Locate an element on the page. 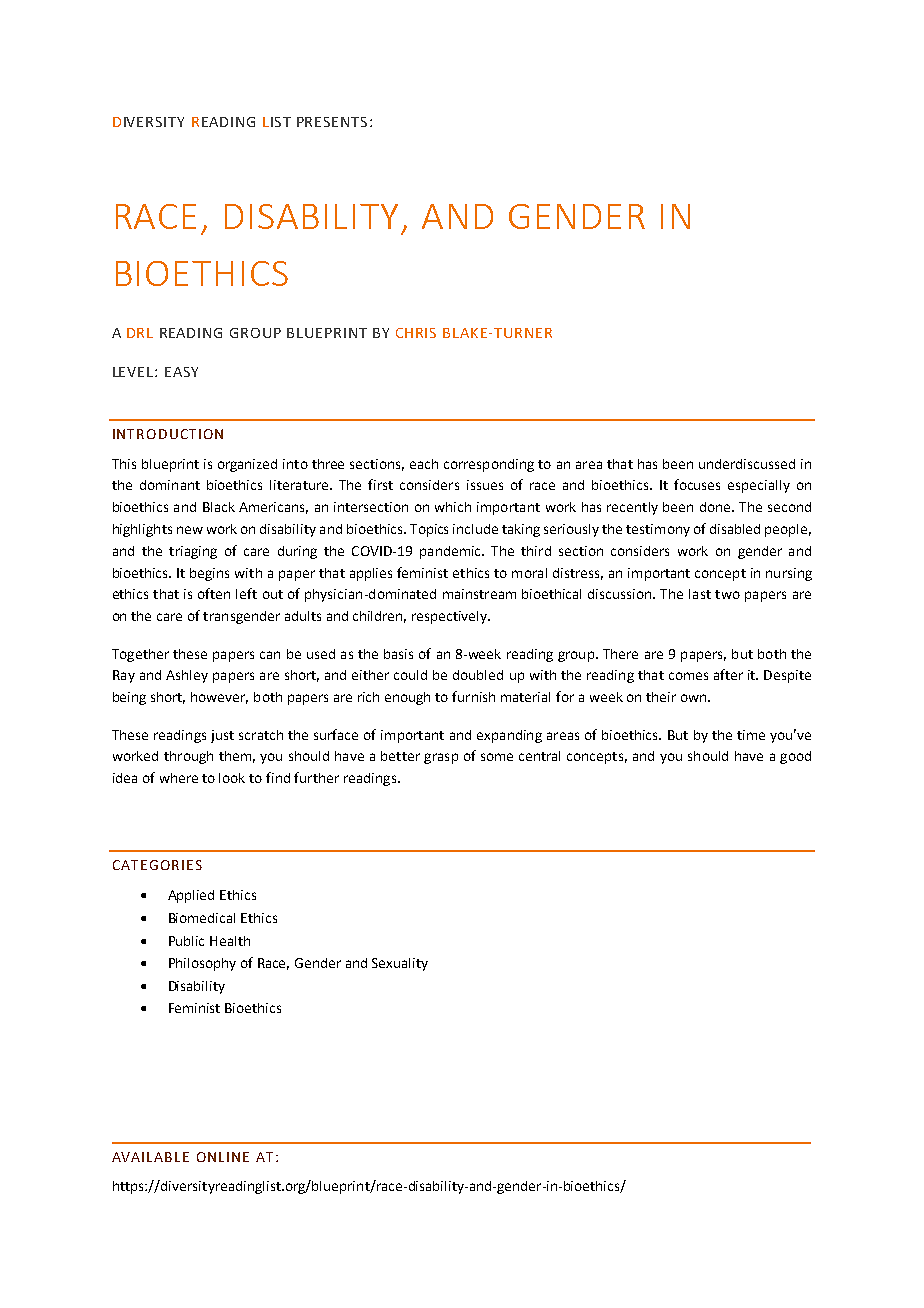 Image resolution: width=924 pixels, height=1308 pixels. ONLINE is located at coordinates (223, 1157).
